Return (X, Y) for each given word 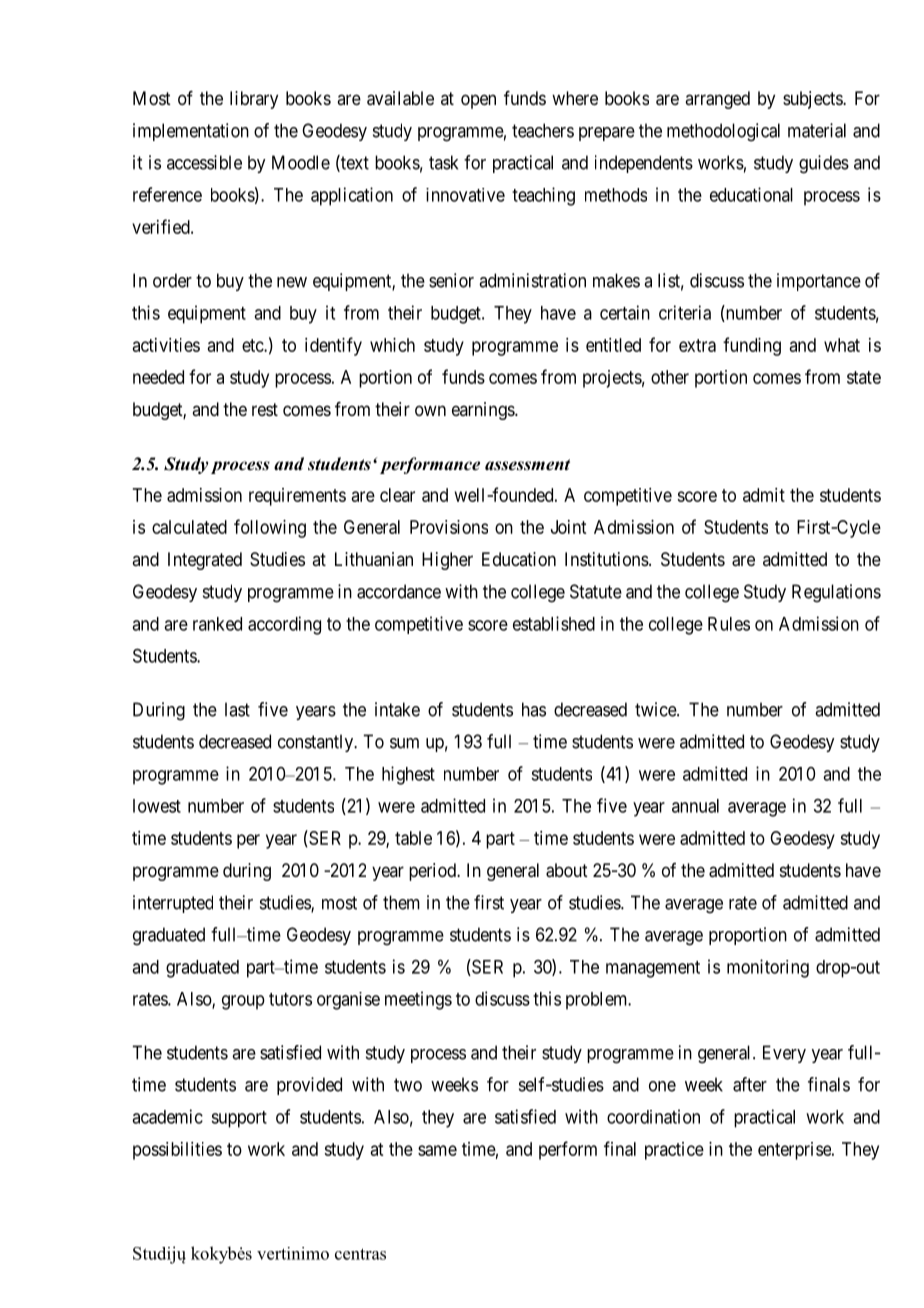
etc (253, 345)
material (817, 130)
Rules (729, 624)
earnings (484, 411)
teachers (543, 130)
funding (752, 346)
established (554, 623)
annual (695, 806)
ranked (217, 624)
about (567, 870)
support (239, 1119)
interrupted (173, 904)
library (254, 100)
